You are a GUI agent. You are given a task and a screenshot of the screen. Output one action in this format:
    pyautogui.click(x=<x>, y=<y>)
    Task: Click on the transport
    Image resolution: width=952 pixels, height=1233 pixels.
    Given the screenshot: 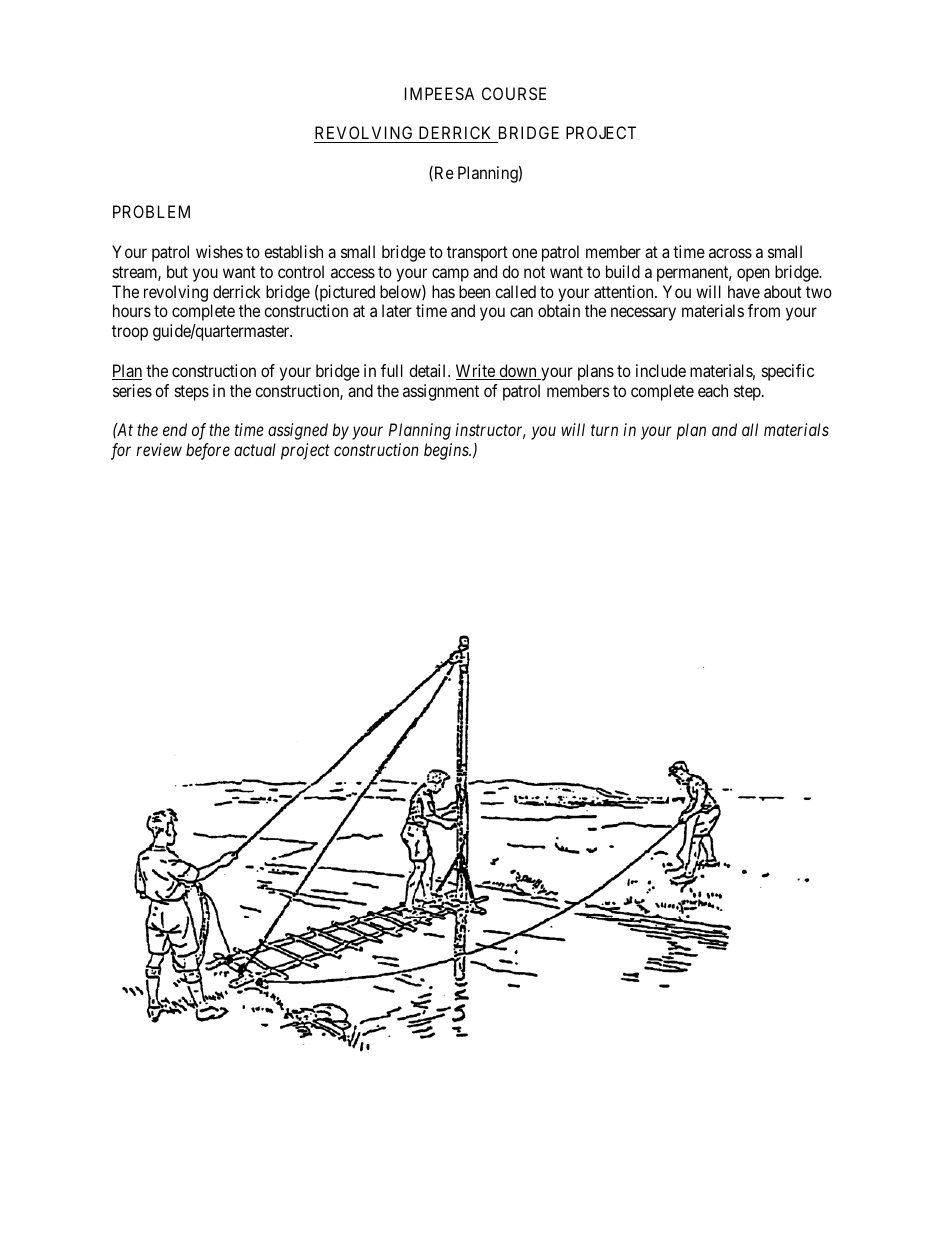 What is the action you would take?
    pyautogui.click(x=477, y=254)
